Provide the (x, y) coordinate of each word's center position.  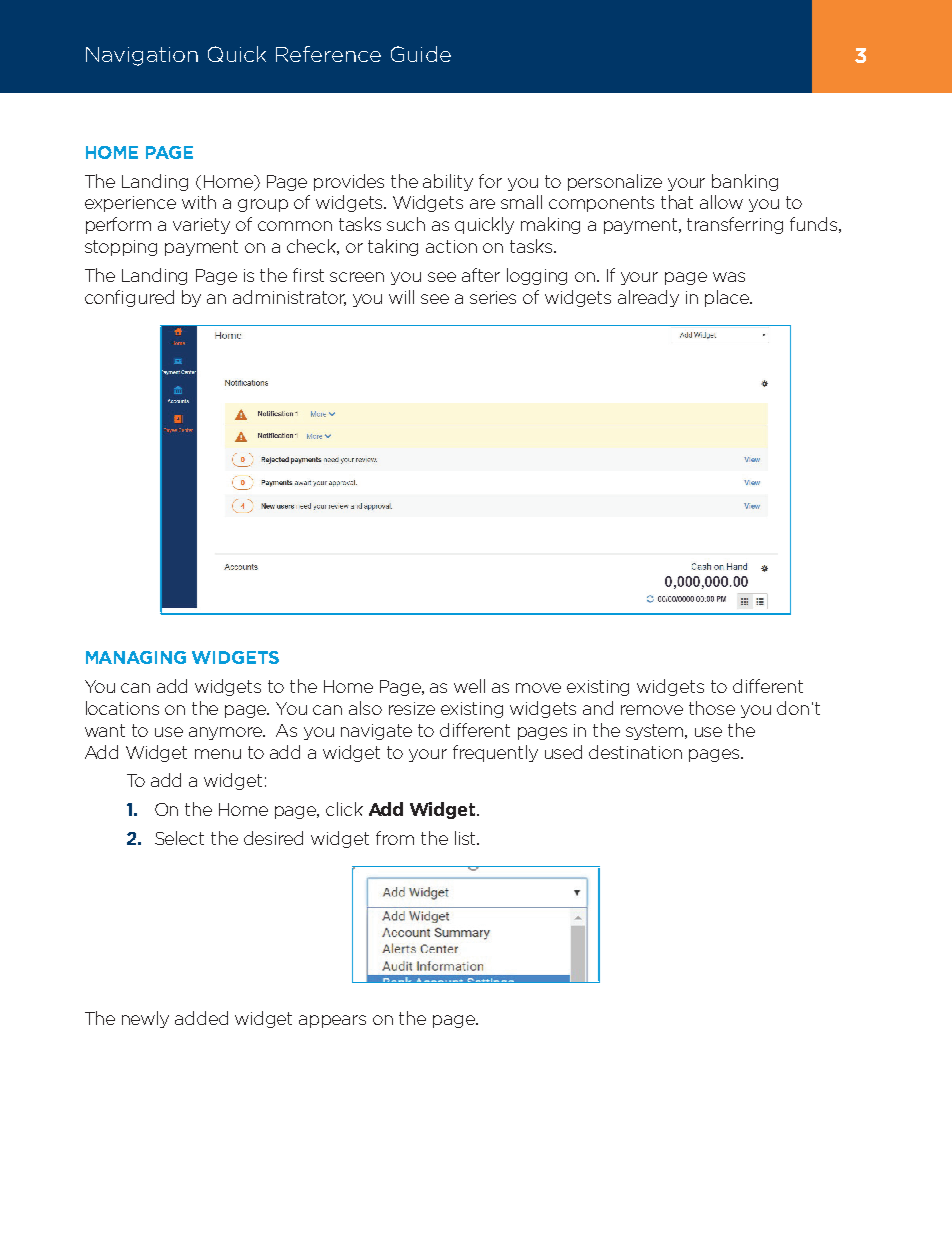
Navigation (142, 56)
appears (332, 1021)
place (728, 298)
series (493, 297)
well (469, 686)
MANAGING (136, 657)
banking (745, 182)
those (712, 708)
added (201, 1018)
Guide (421, 54)
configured (129, 298)
